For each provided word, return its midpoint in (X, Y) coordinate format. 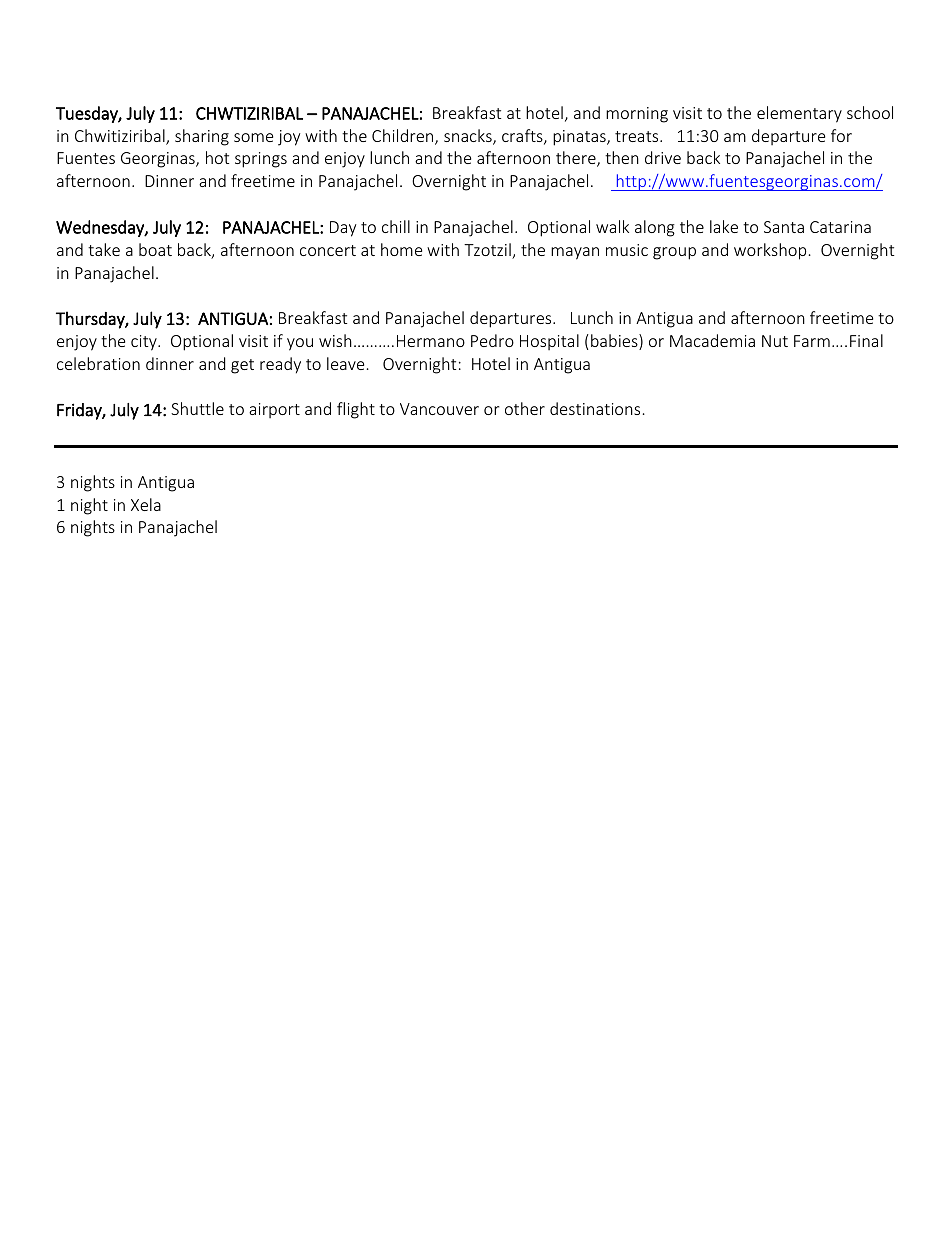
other (525, 408)
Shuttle (197, 408)
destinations (595, 408)
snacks (469, 137)
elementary (799, 114)
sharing (202, 137)
